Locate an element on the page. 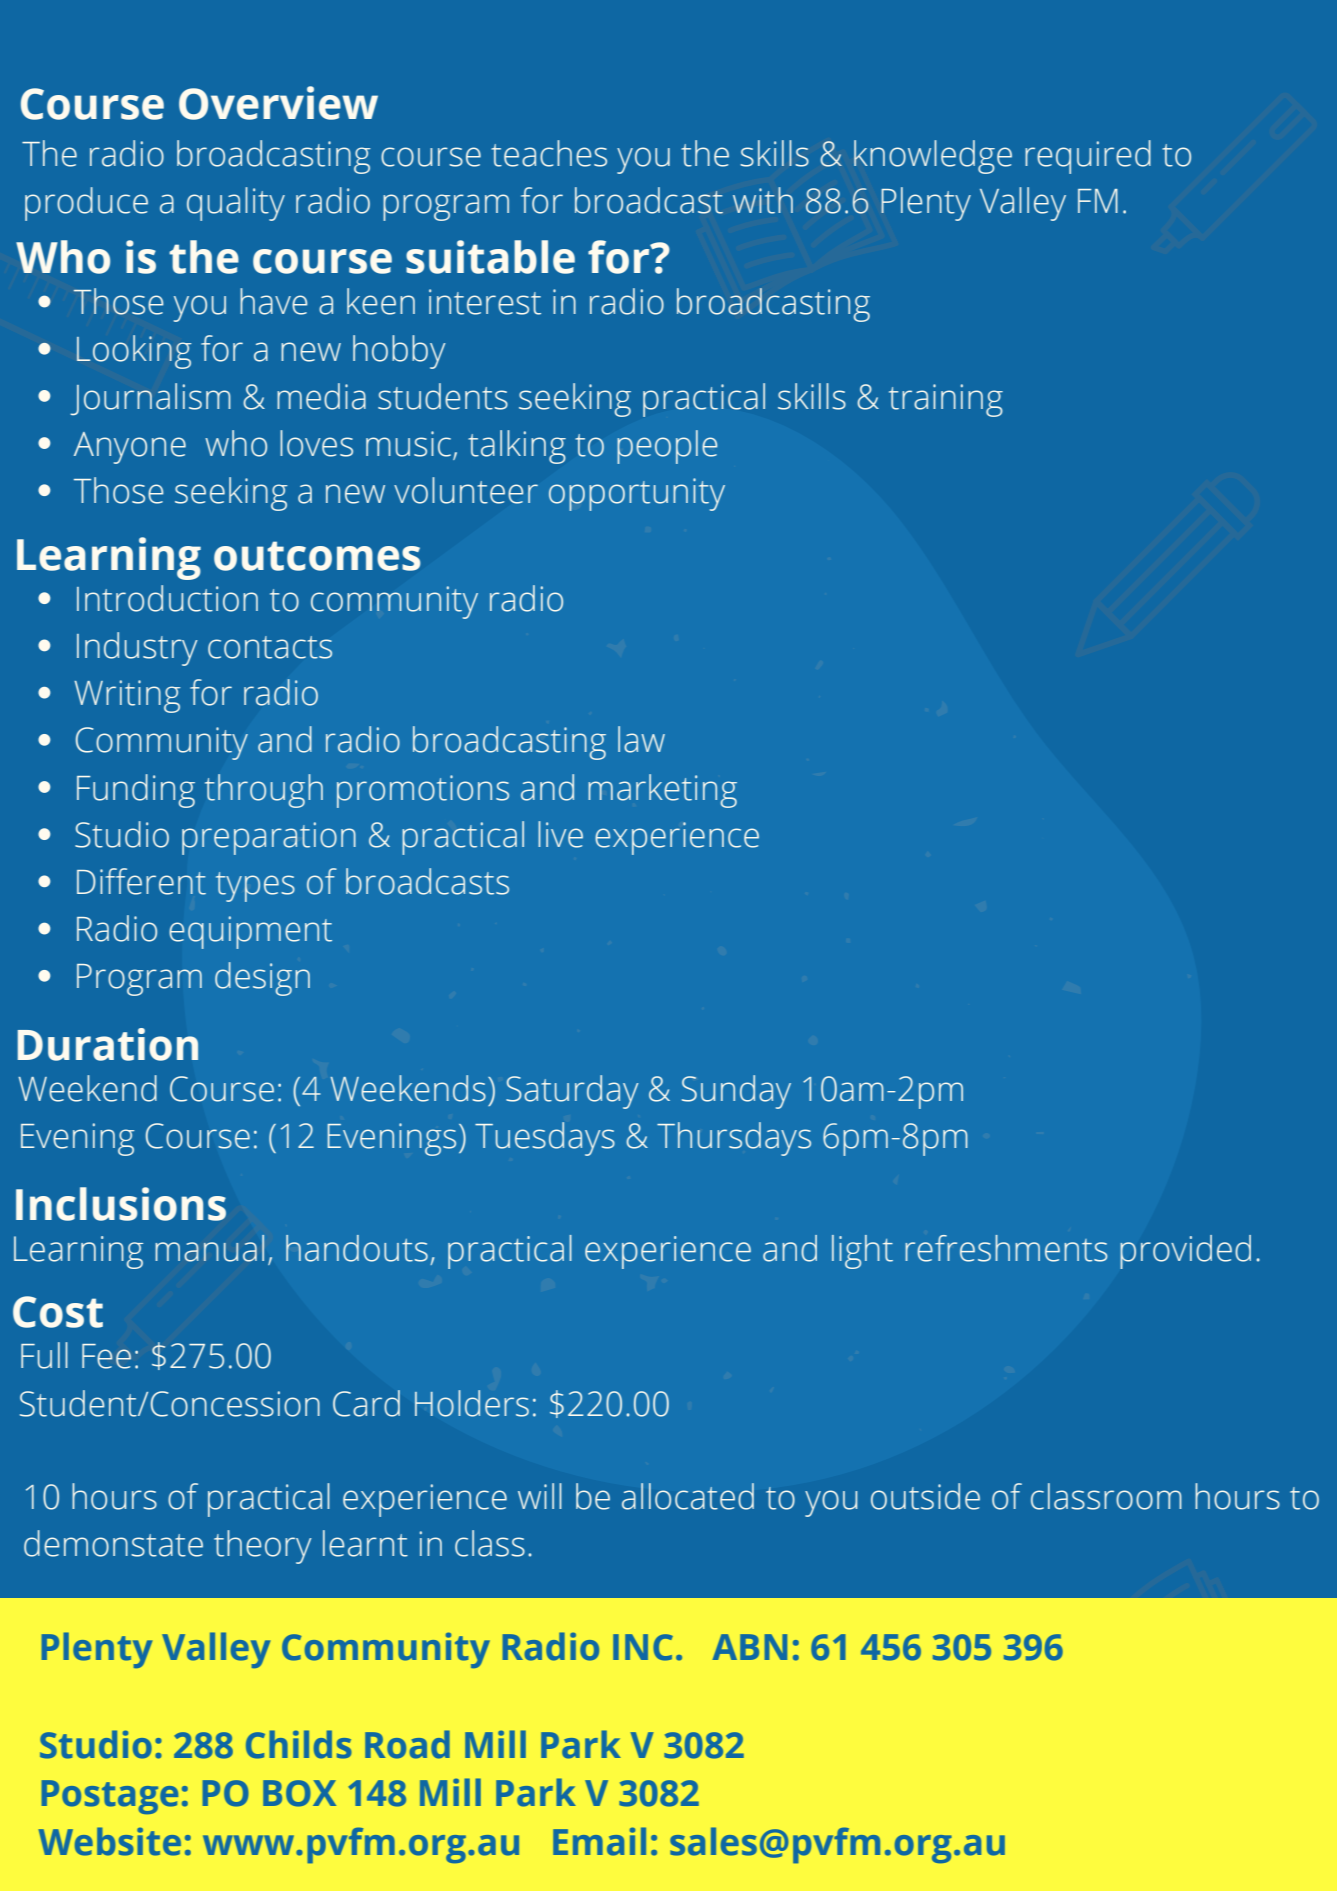  refreshments is located at coordinates (1006, 1248).
